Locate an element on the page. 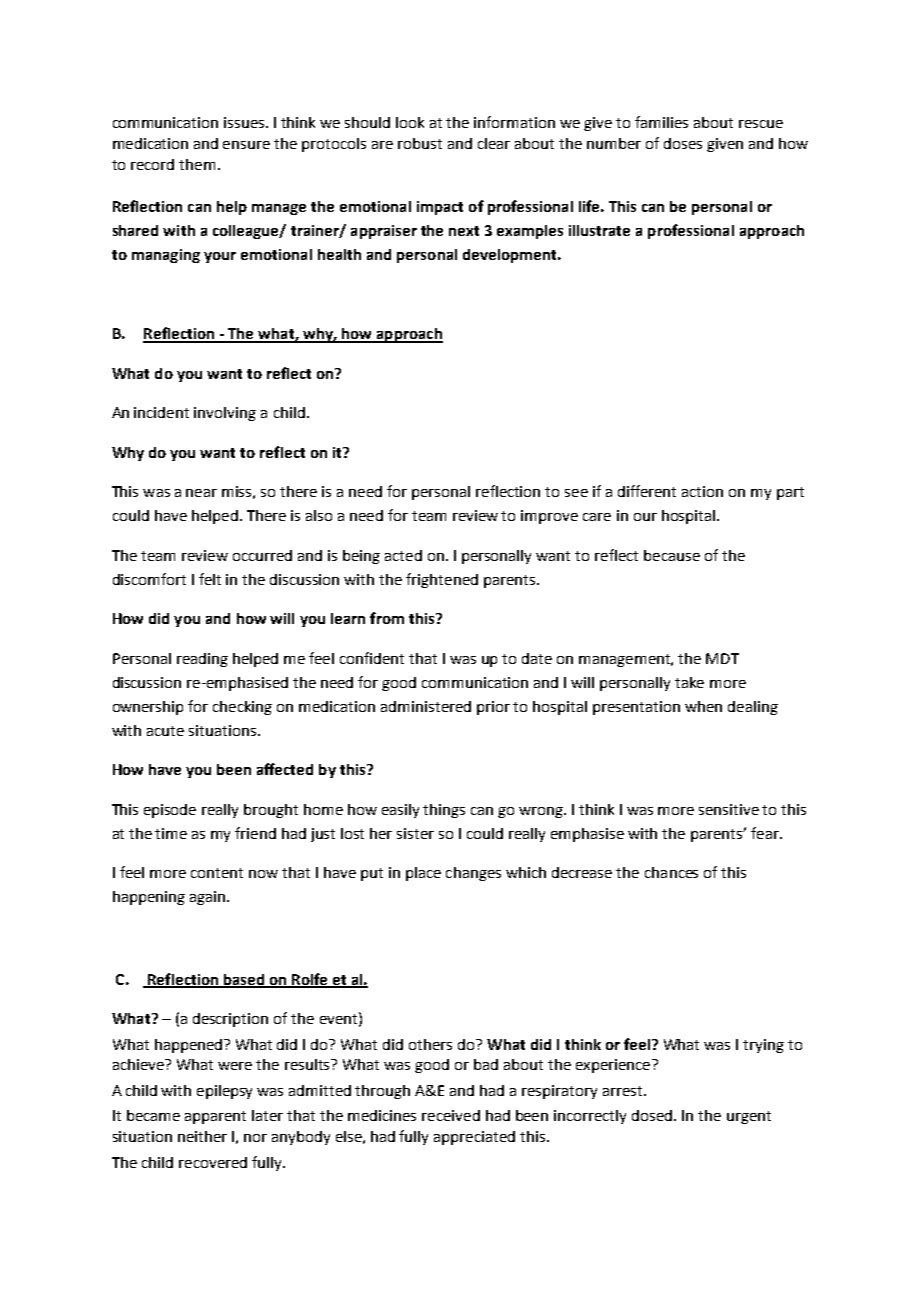 This document has height=1308, width=924. reading is located at coordinates (202, 660).
